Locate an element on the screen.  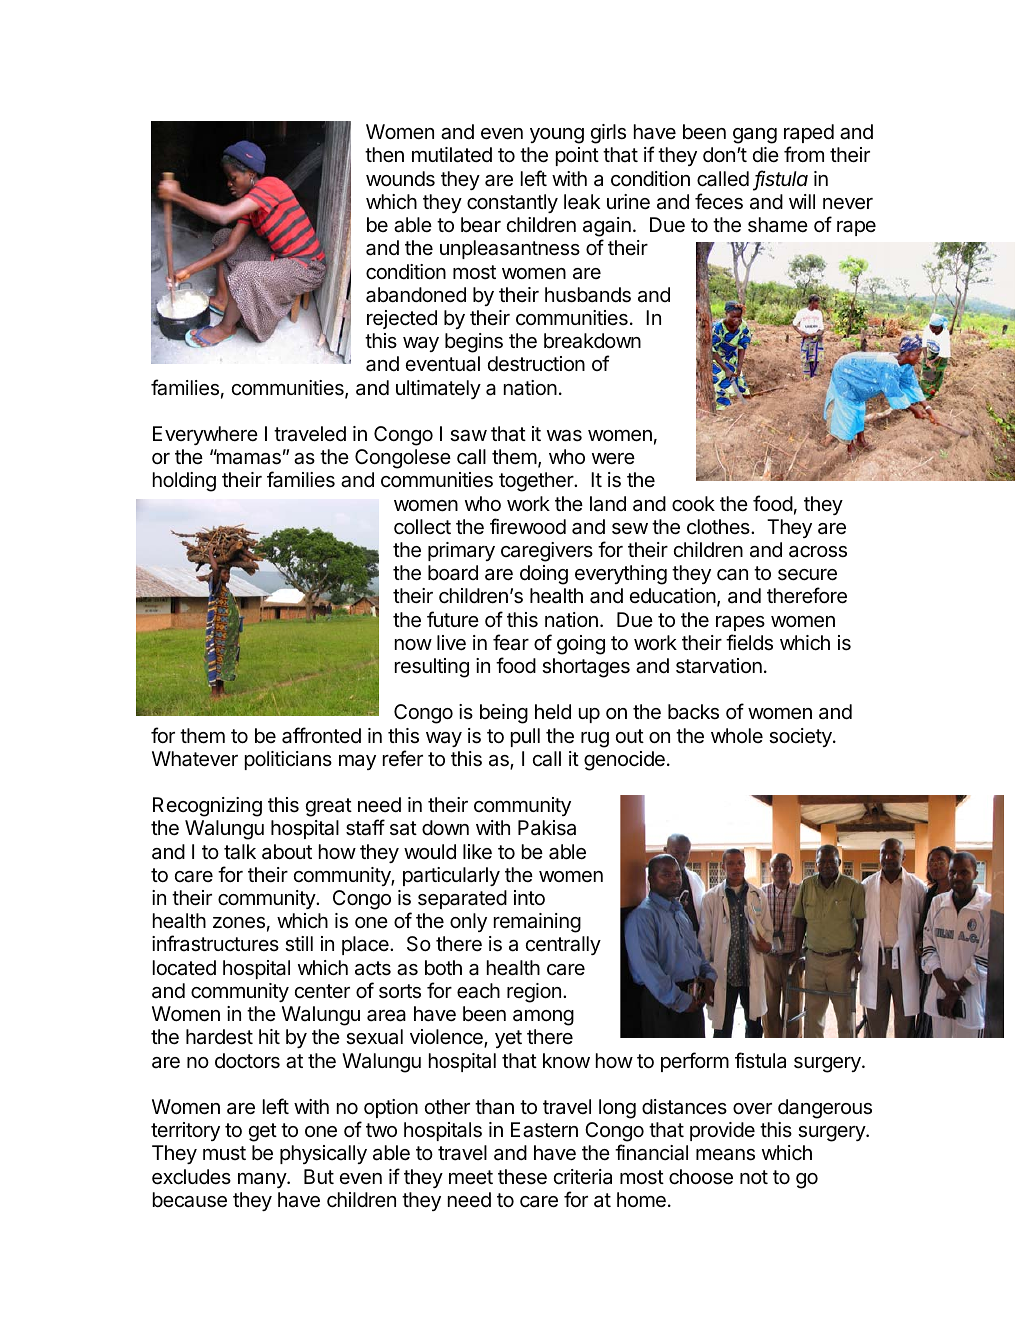
affronted is located at coordinates (321, 735).
